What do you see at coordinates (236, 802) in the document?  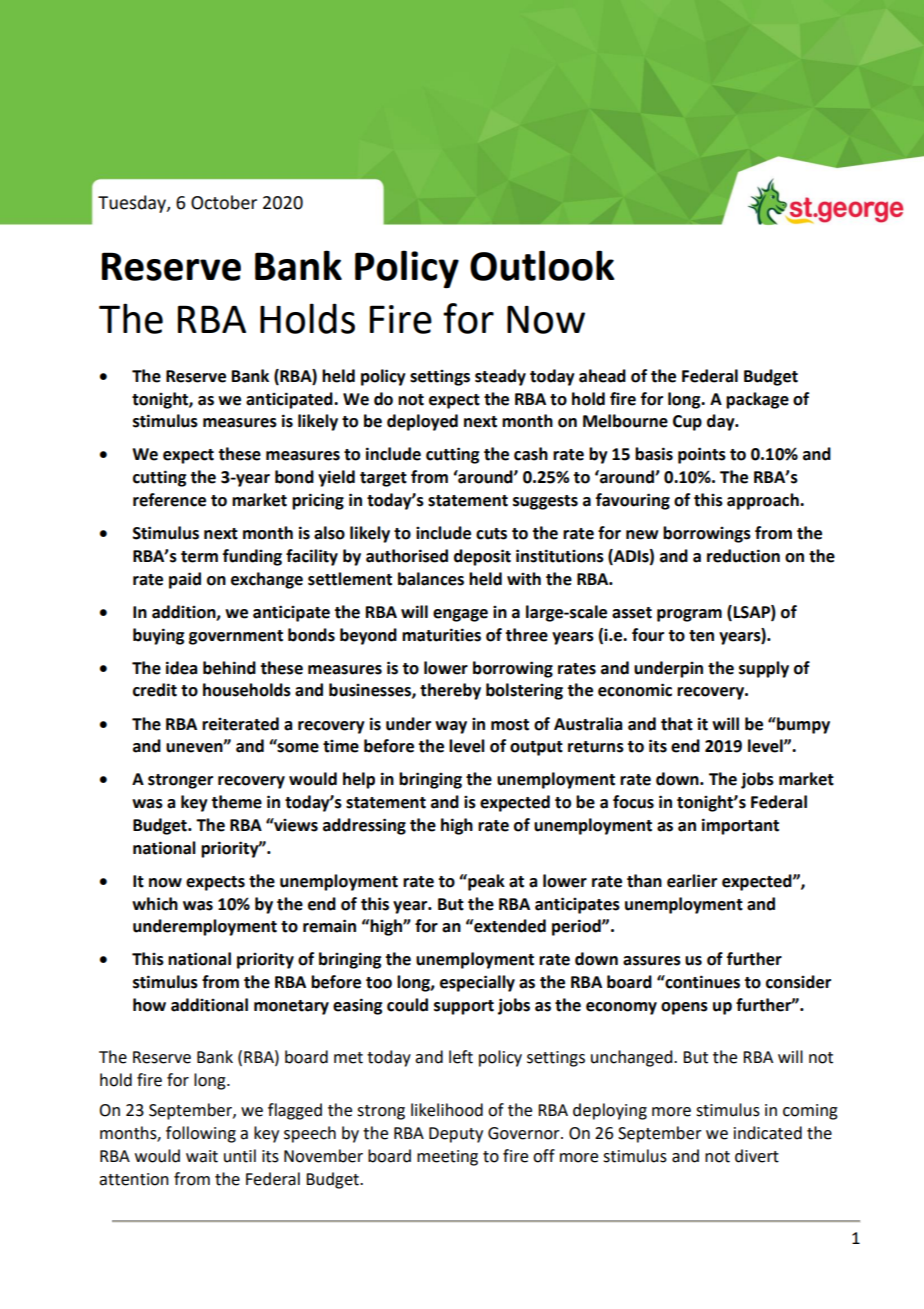 I see `theme` at bounding box center [236, 802].
